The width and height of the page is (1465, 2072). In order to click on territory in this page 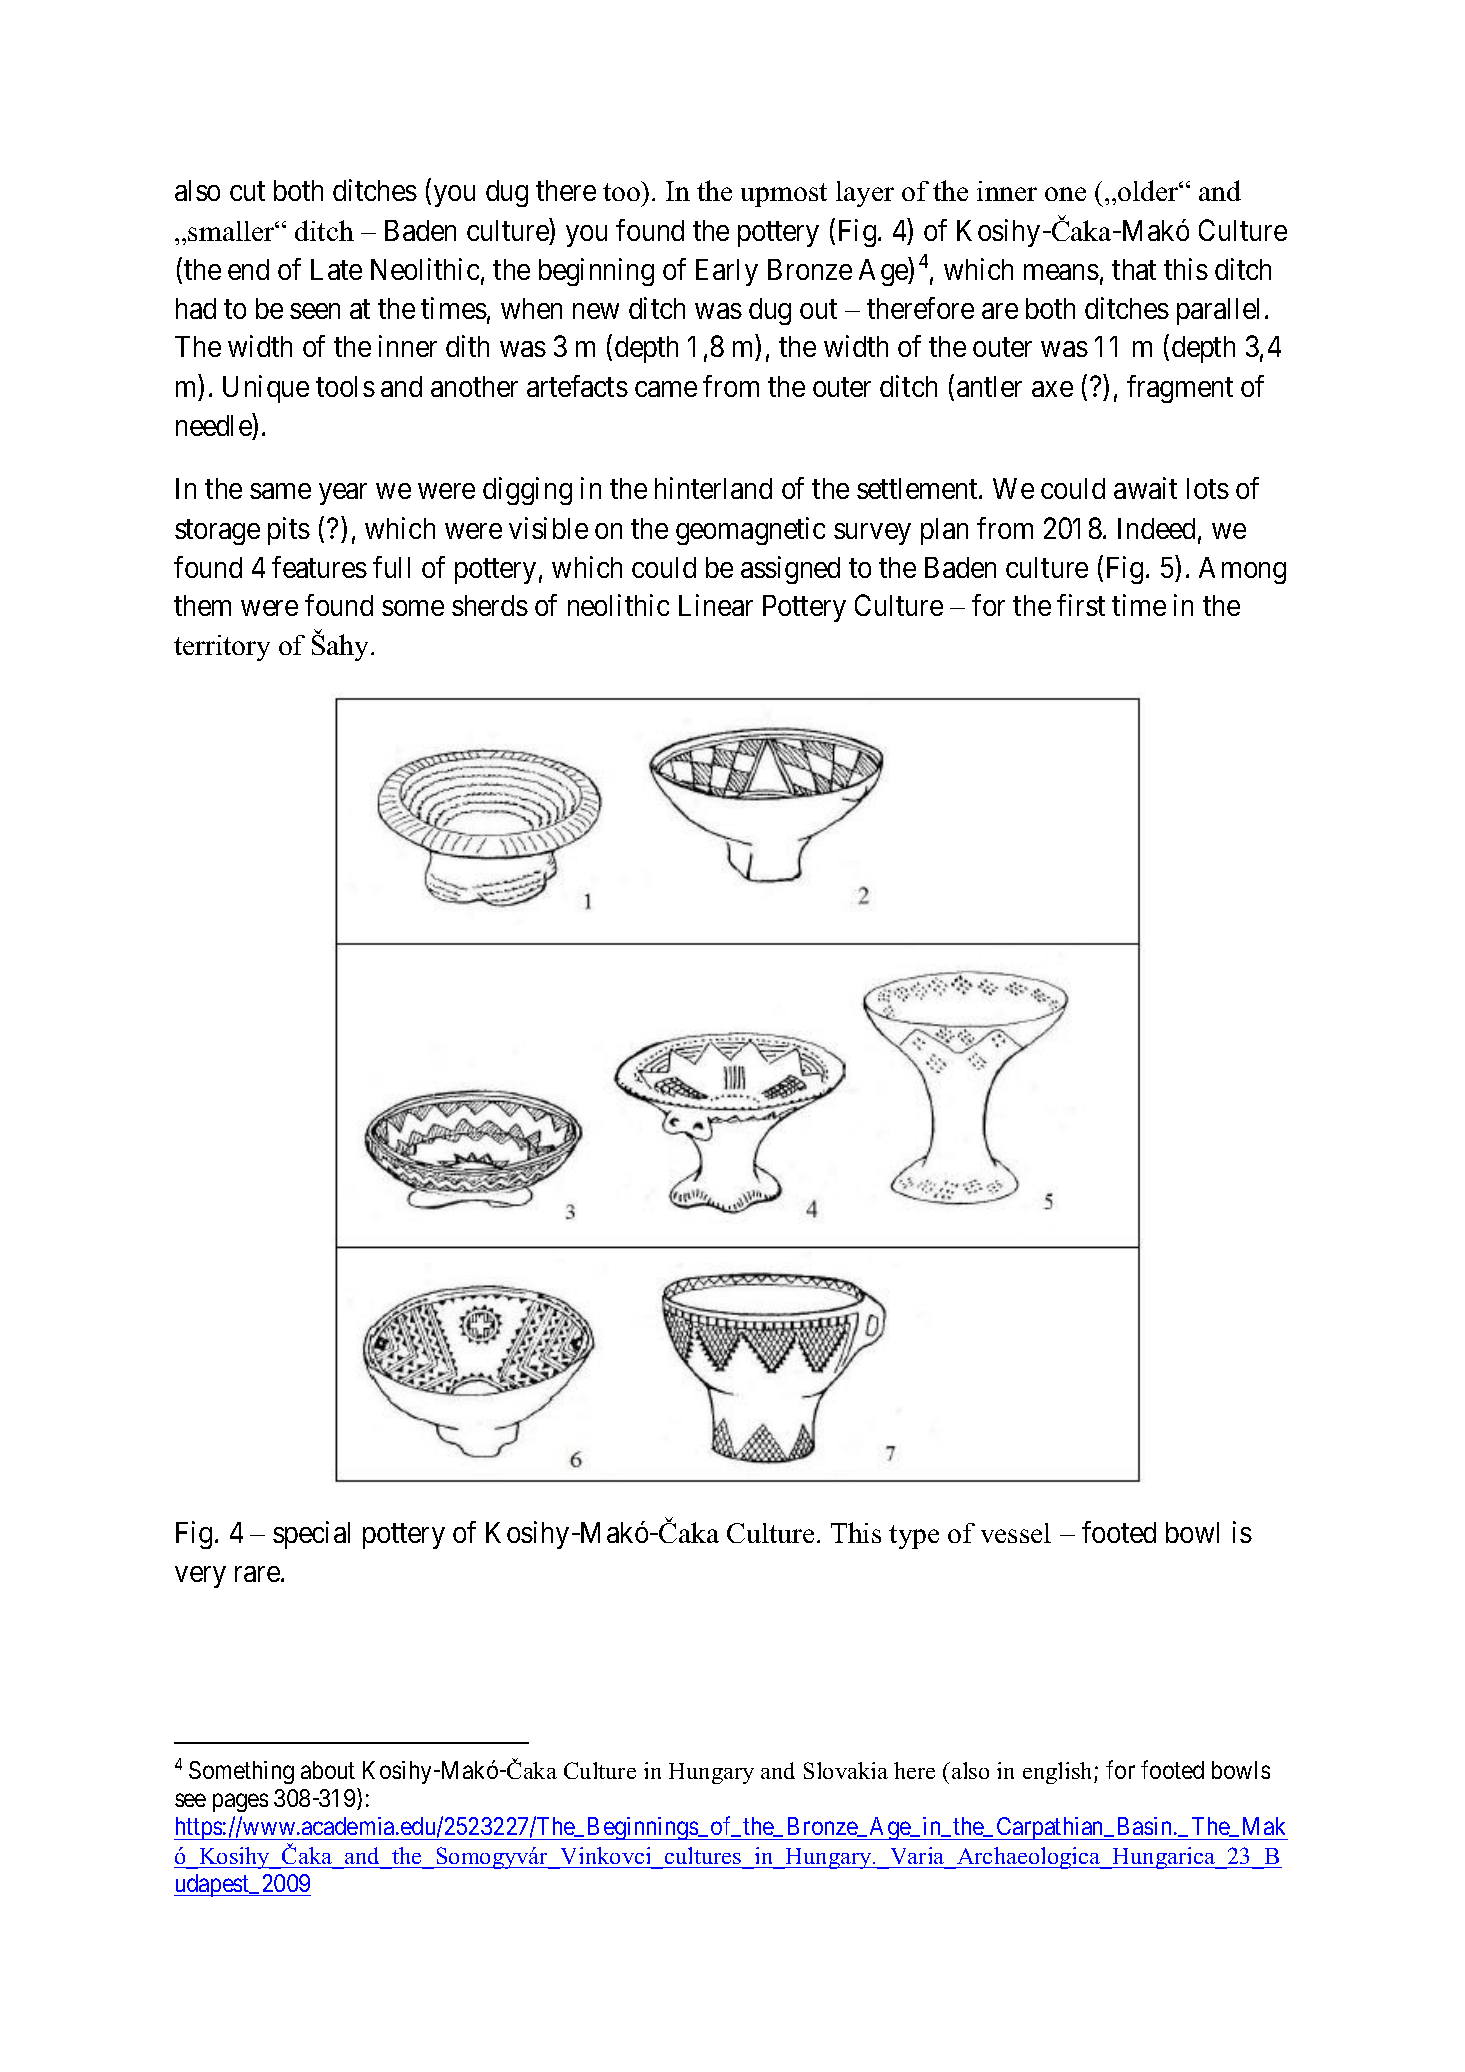, I will do `click(222, 648)`.
